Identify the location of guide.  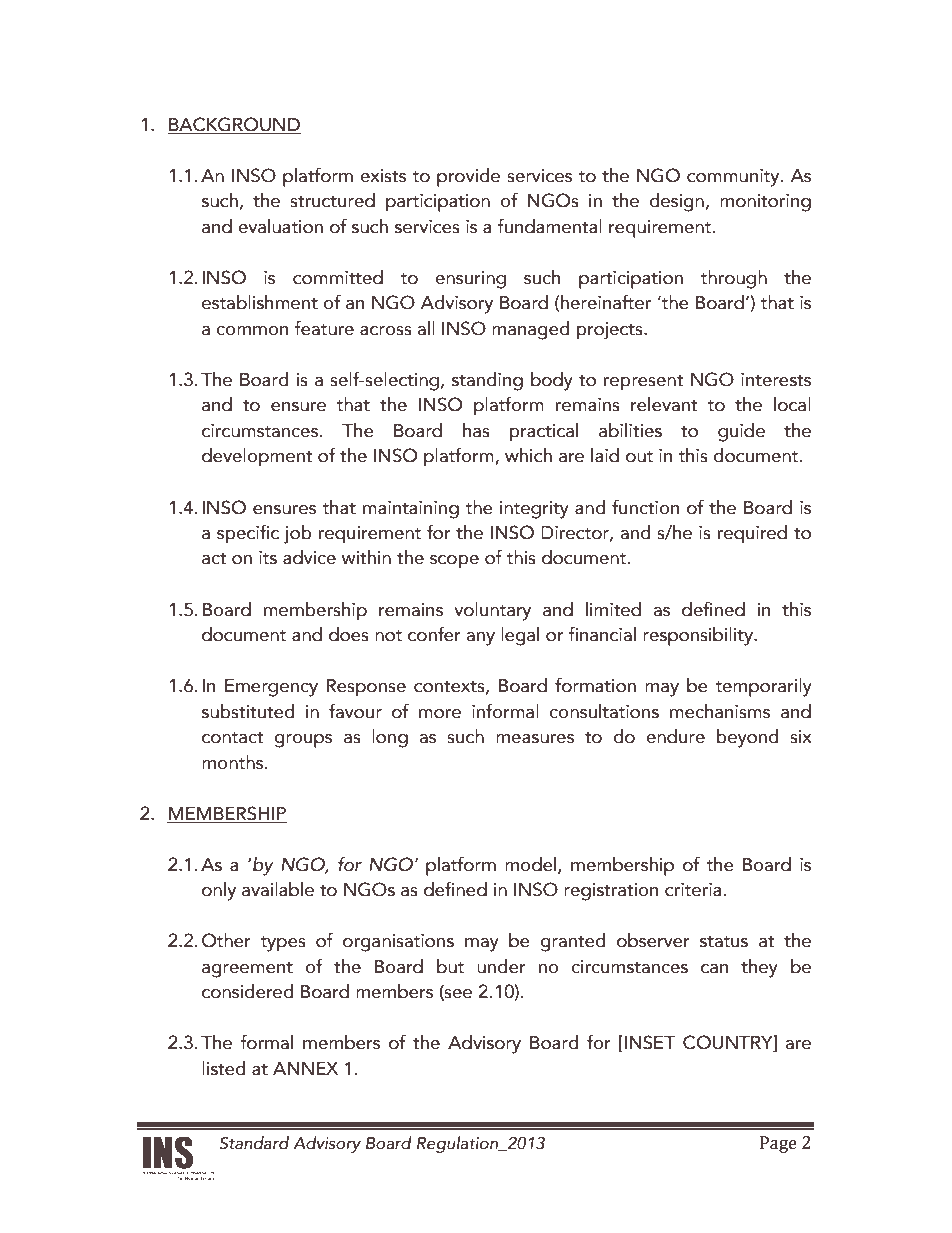
(741, 432).
